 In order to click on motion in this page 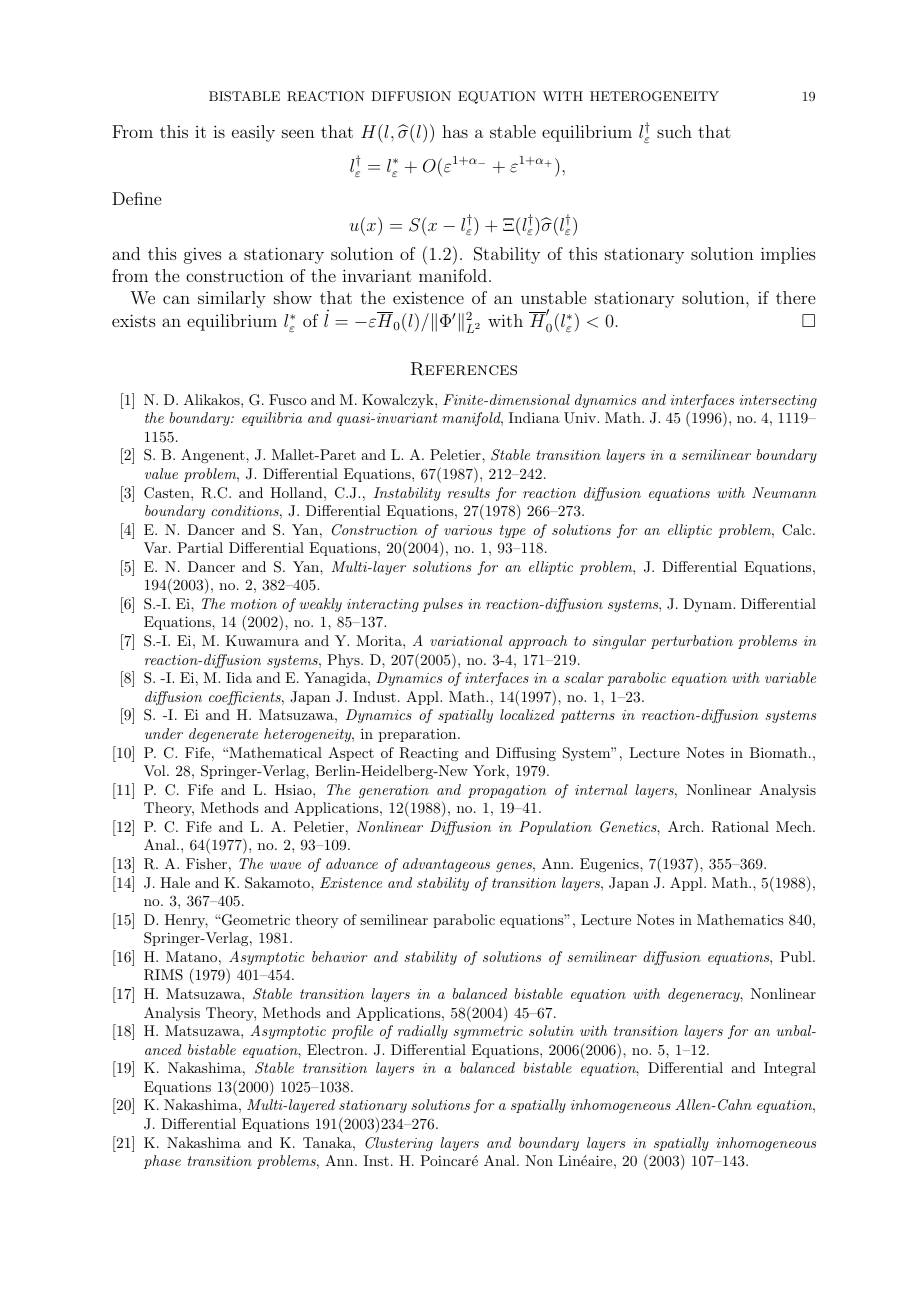, I will do `click(254, 604)`.
